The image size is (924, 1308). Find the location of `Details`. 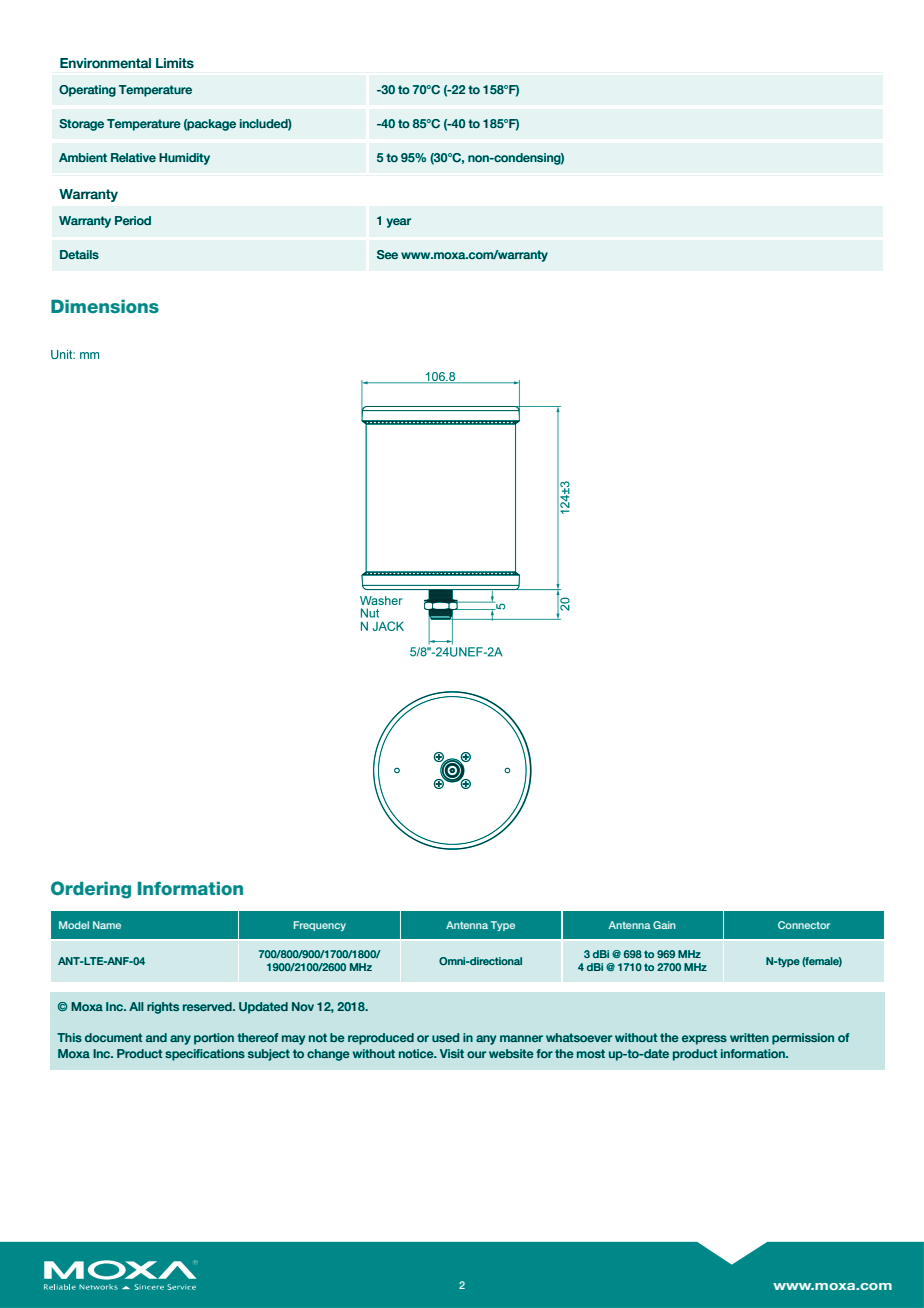

Details is located at coordinates (79, 254).
